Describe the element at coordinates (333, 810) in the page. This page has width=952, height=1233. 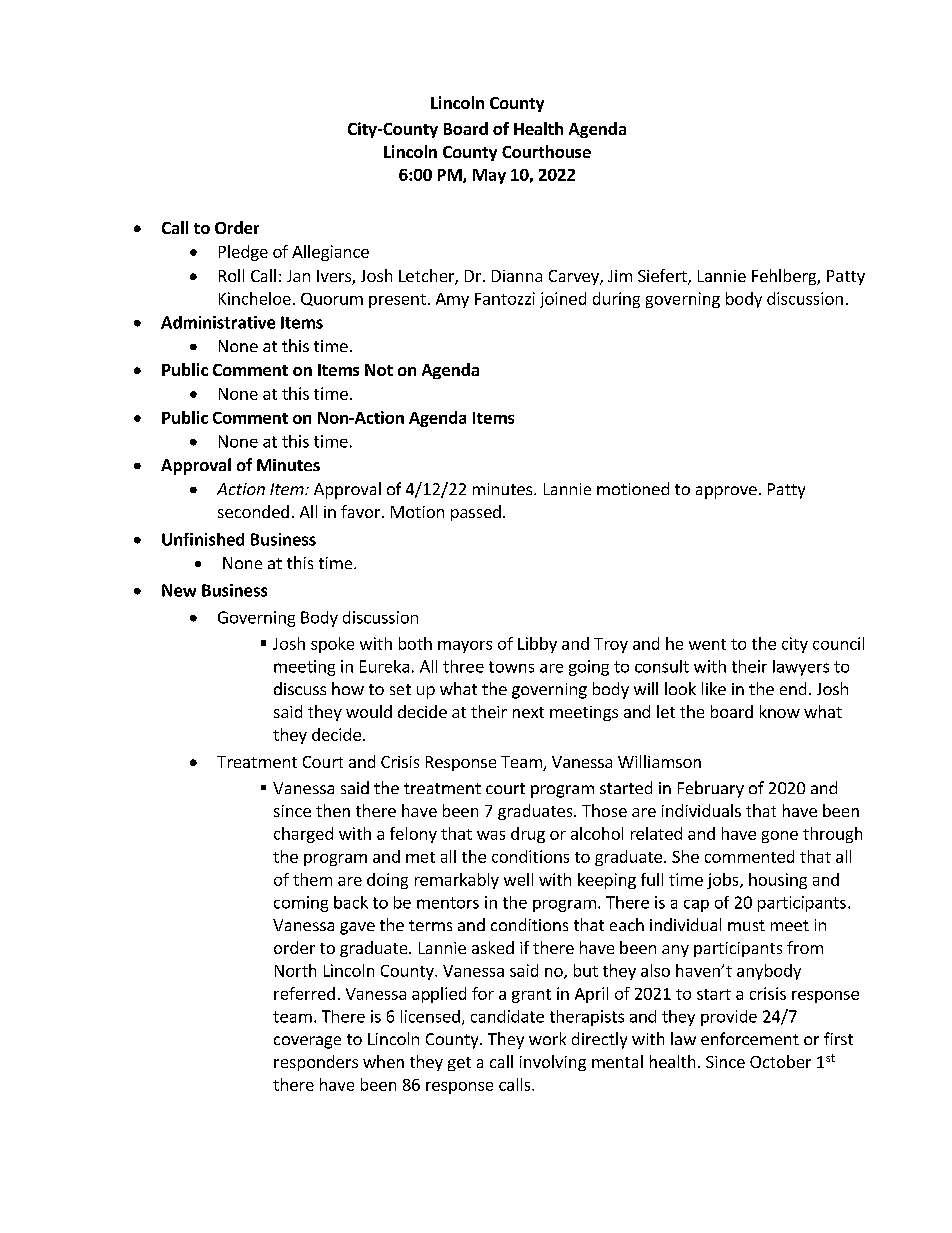
I see `then` at that location.
